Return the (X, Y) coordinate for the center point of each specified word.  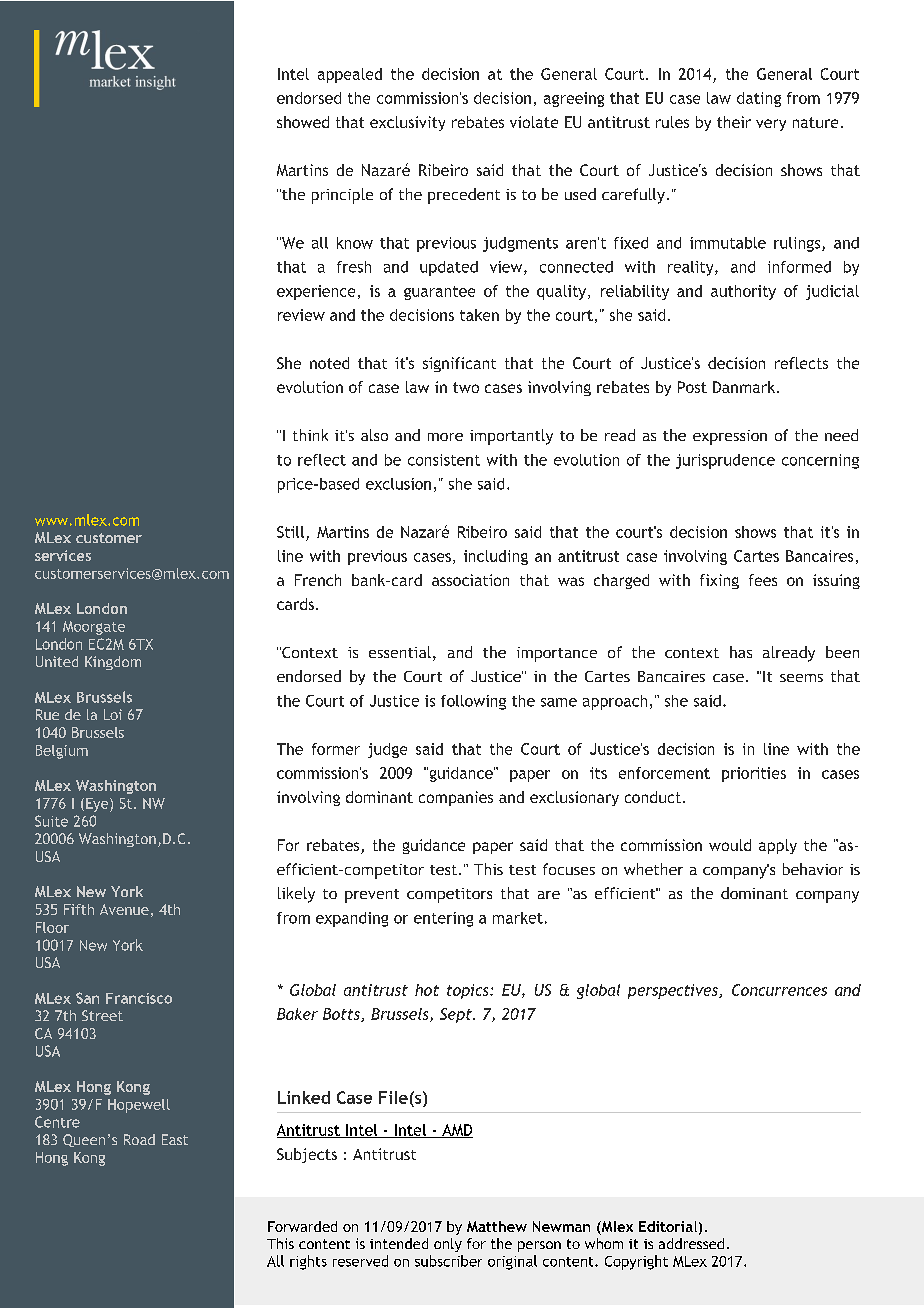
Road (139, 1139)
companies (456, 798)
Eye (98, 805)
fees (763, 580)
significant (459, 364)
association (470, 580)
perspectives (674, 991)
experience (316, 292)
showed (303, 122)
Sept (457, 1015)
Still (290, 532)
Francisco (139, 998)
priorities (754, 774)
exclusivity (407, 123)
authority (743, 292)
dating (759, 99)
